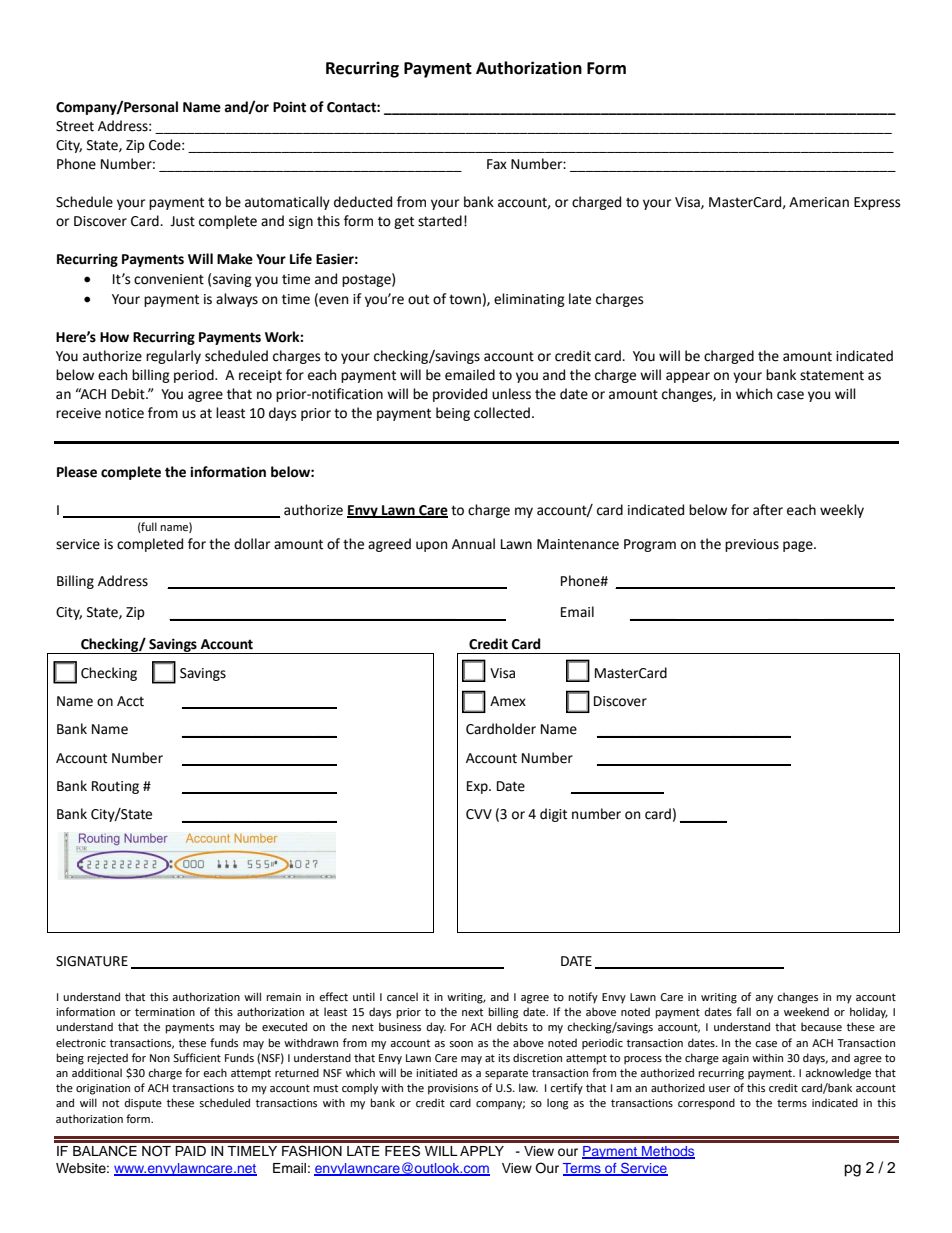  Describe the element at coordinates (160, 1058) in the document. I see `Non` at that location.
